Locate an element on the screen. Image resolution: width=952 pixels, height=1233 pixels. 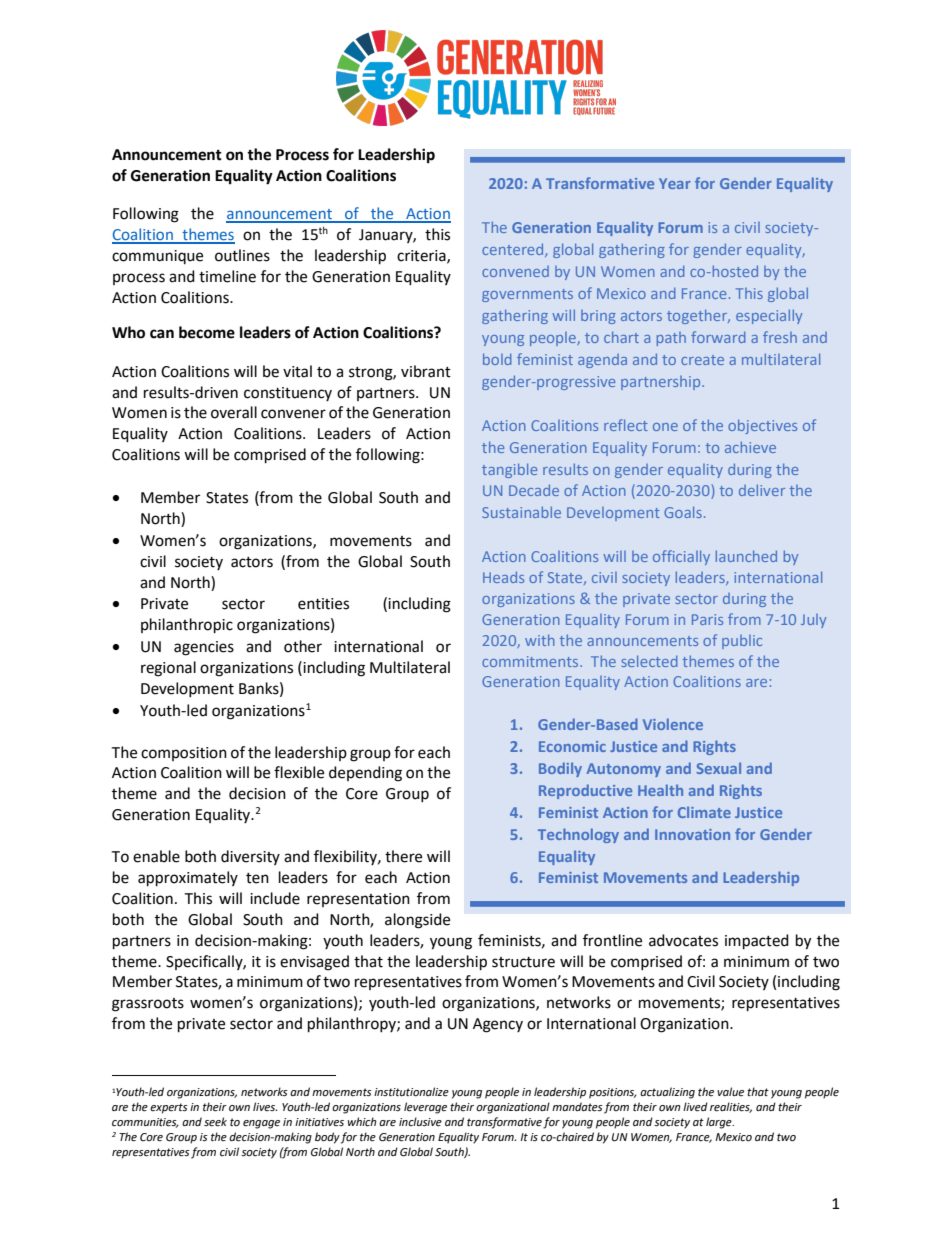
outlines is located at coordinates (242, 255).
